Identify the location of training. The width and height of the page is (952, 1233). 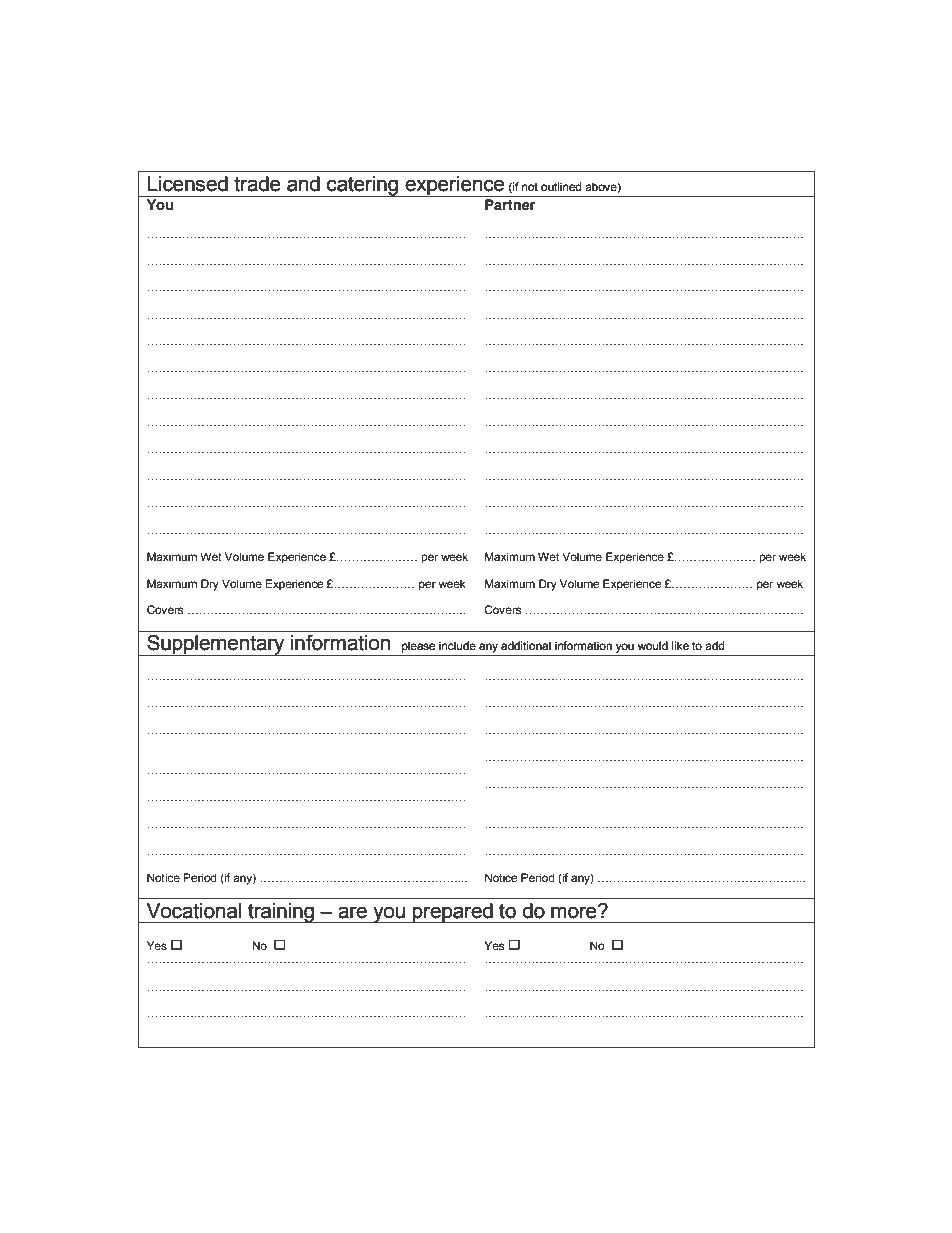
(281, 913).
